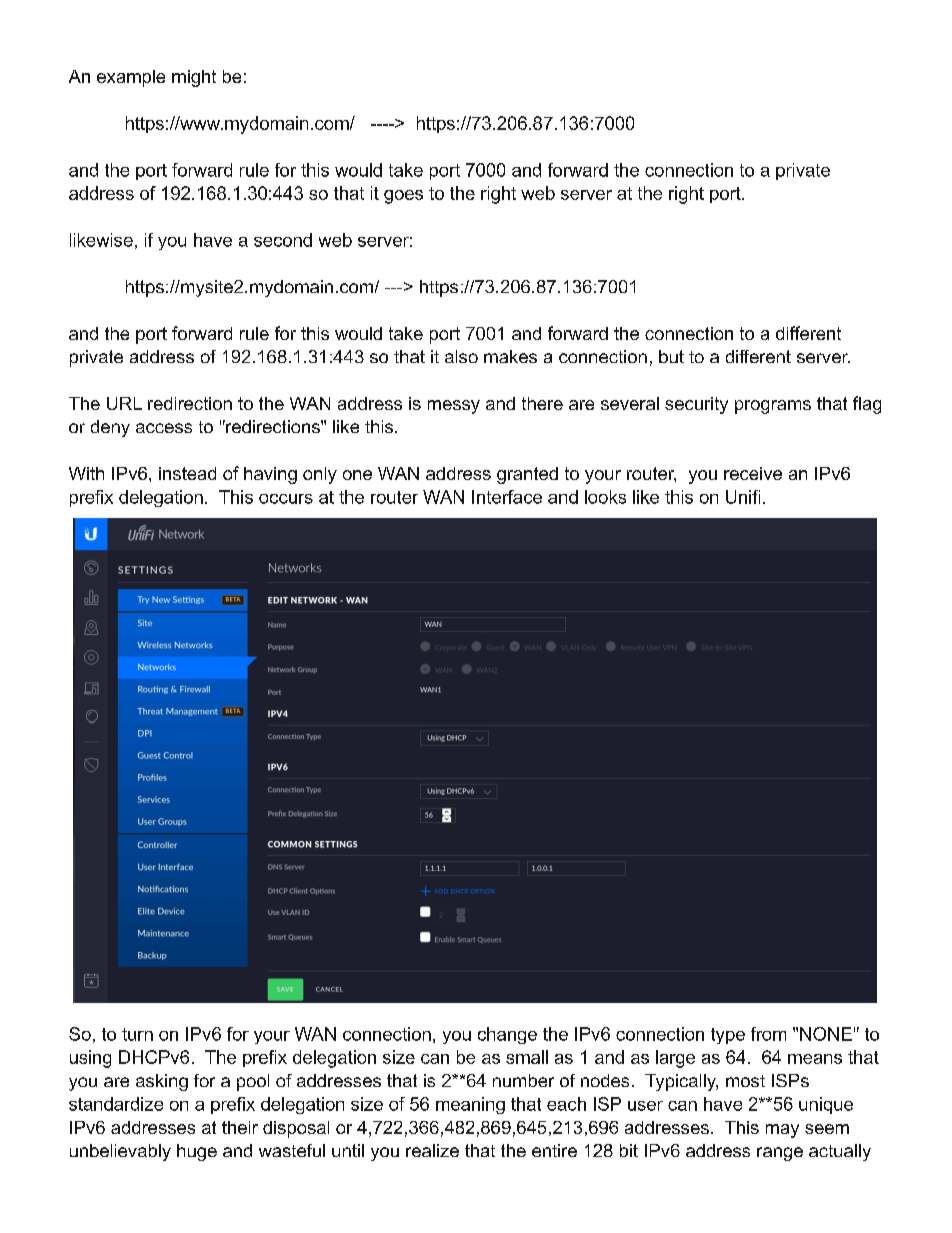  What do you see at coordinates (137, 1034) in the document?
I see `turn` at bounding box center [137, 1034].
